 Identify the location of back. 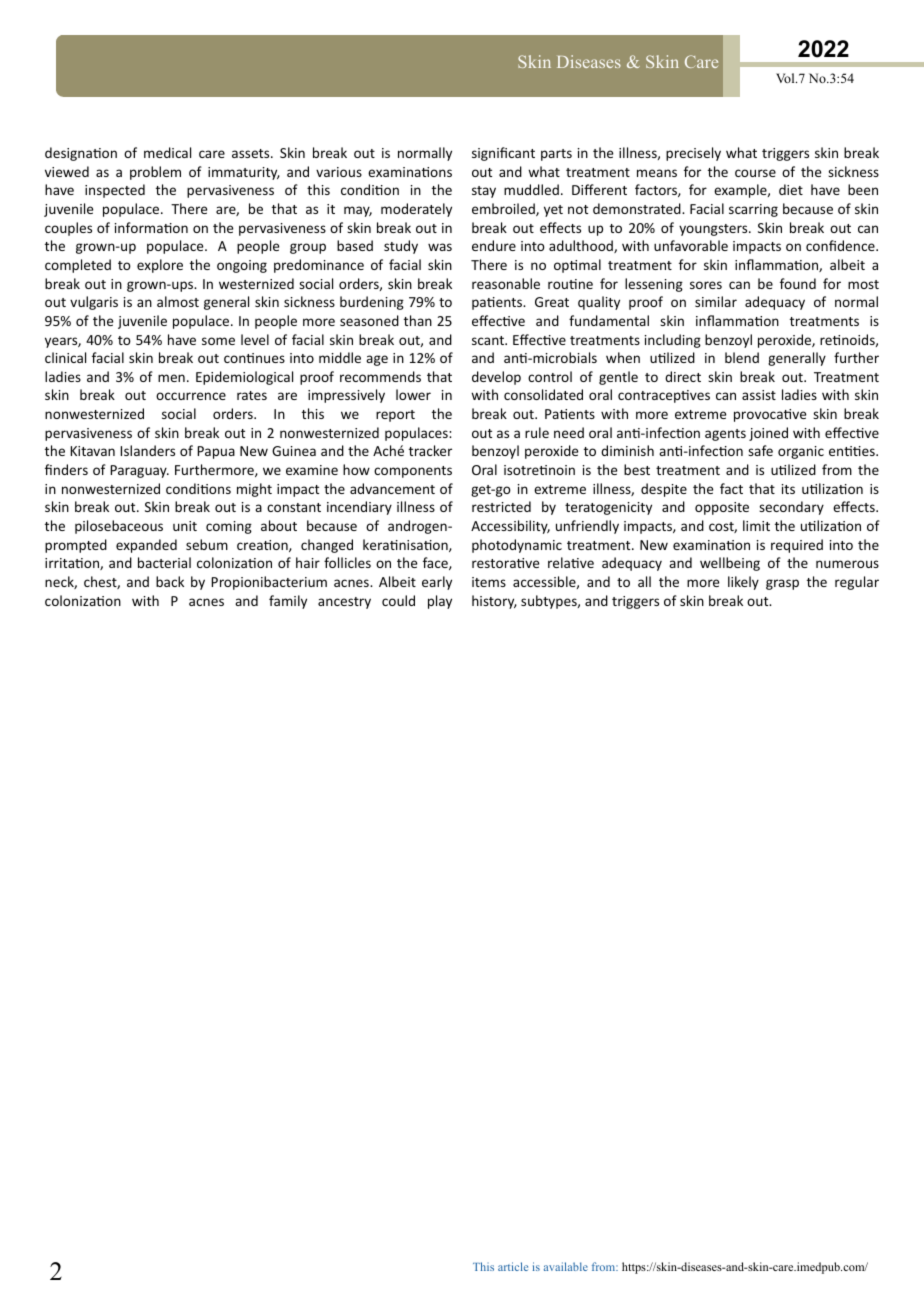
(170, 581).
